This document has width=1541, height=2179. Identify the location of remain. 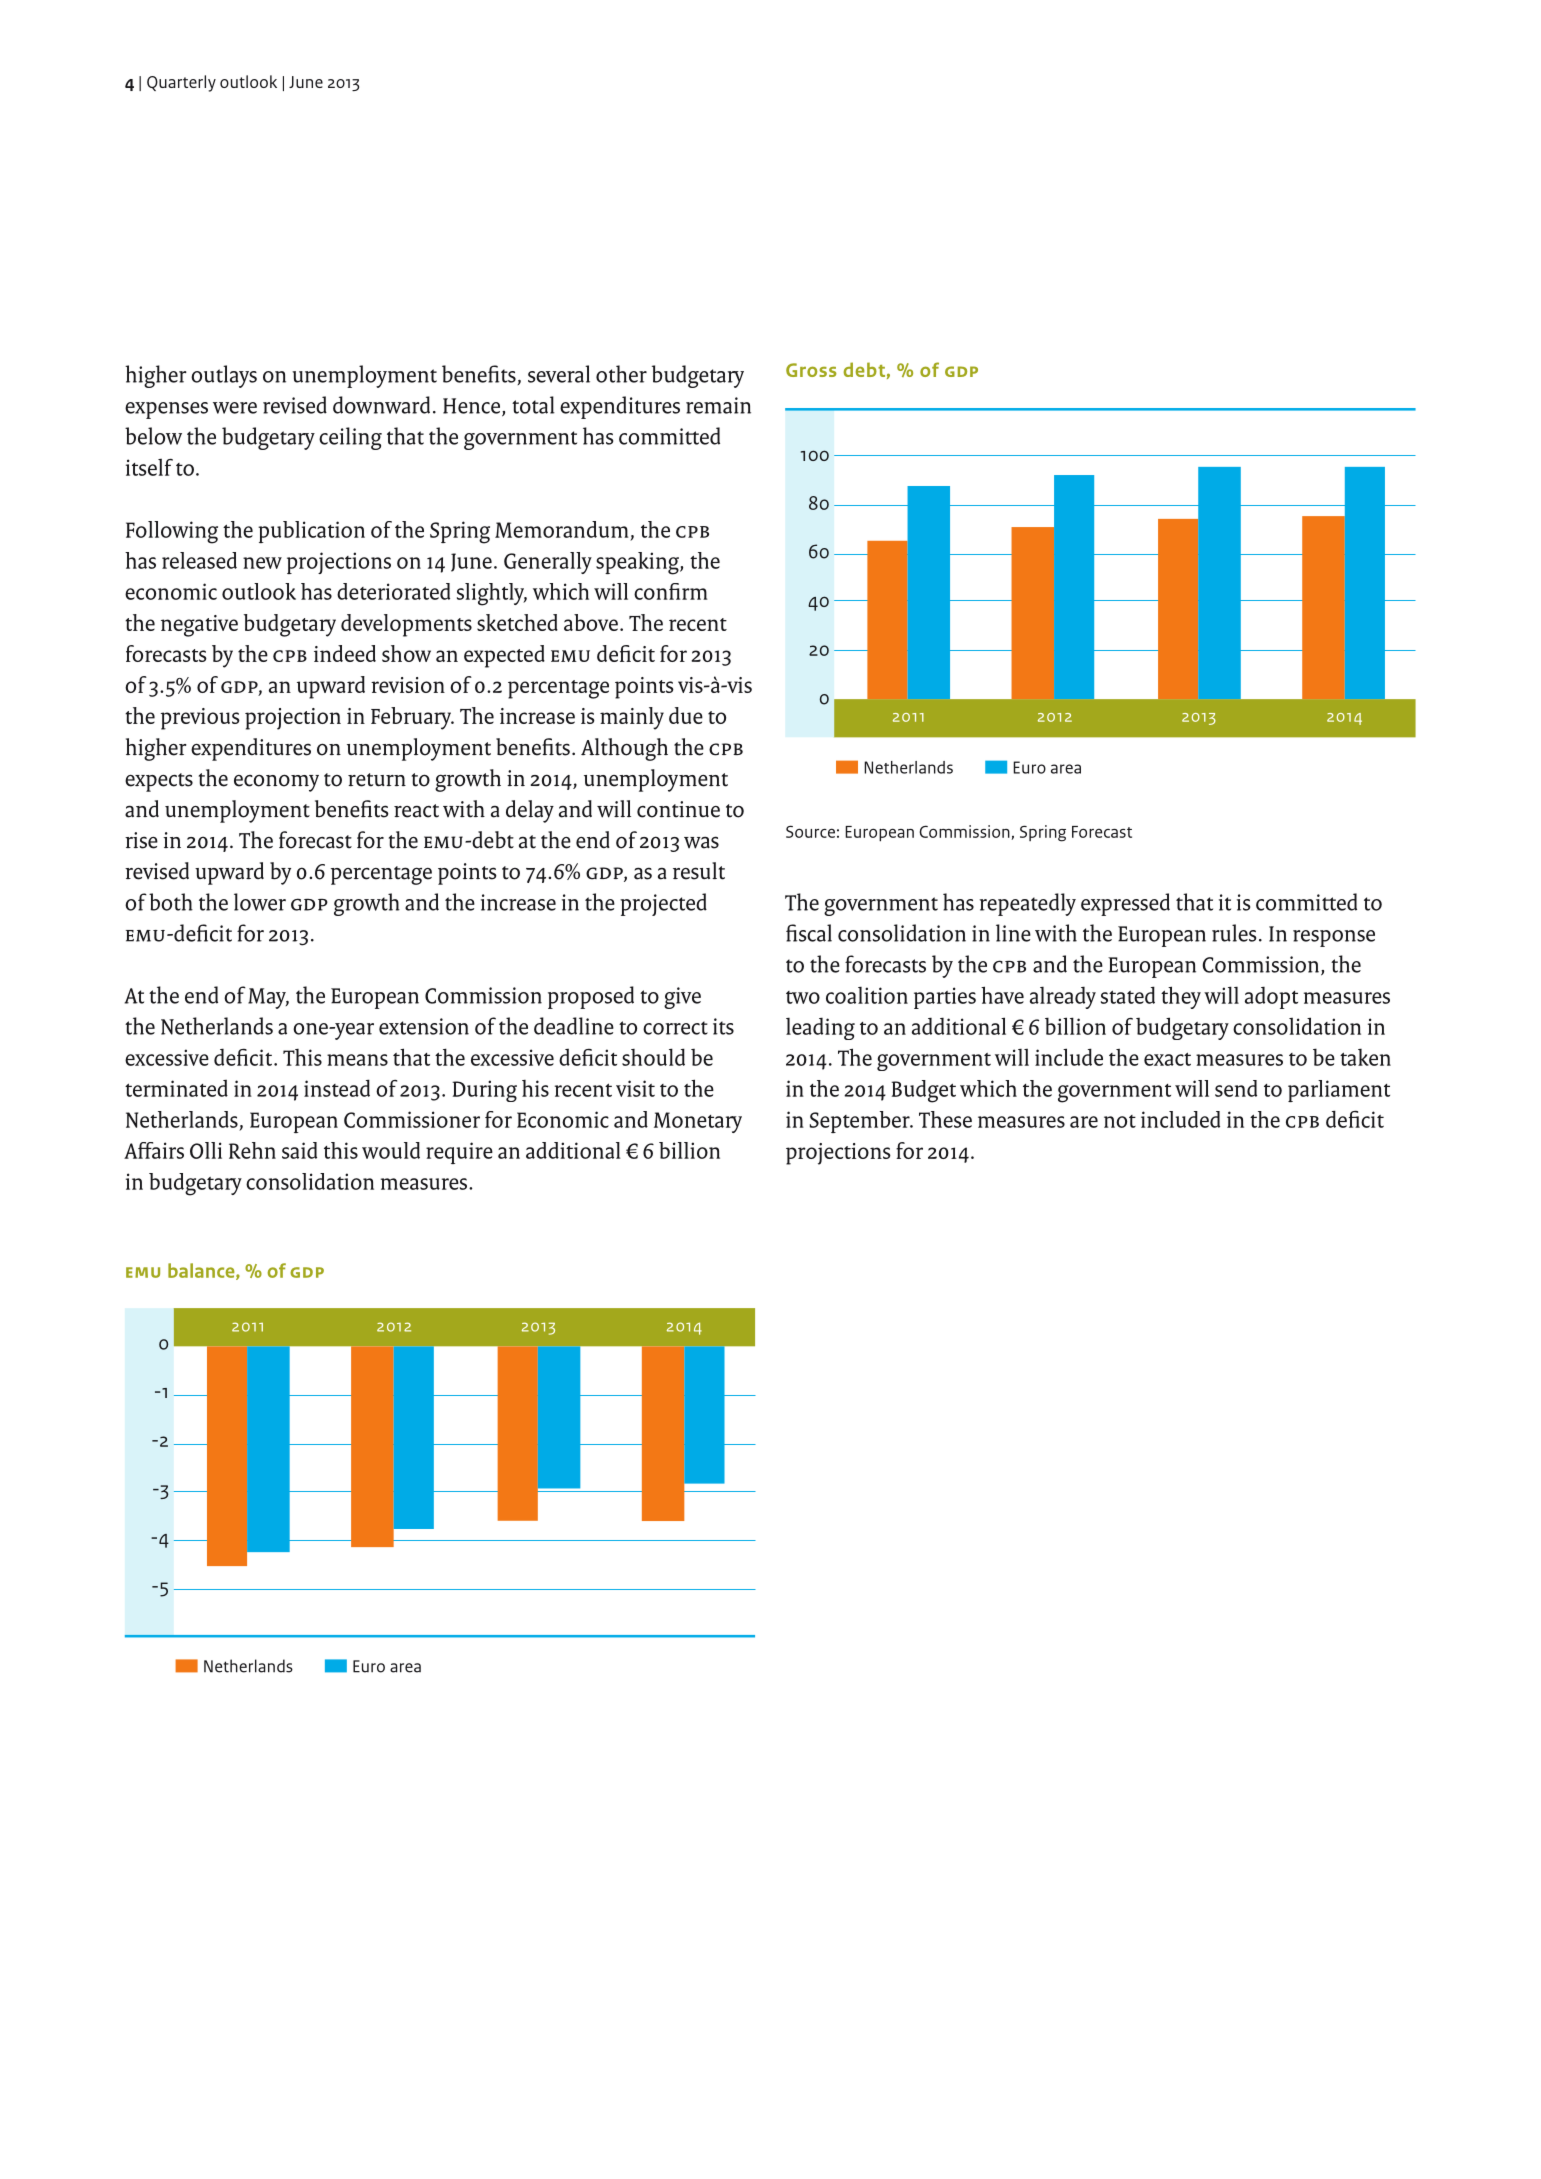
(718, 405).
